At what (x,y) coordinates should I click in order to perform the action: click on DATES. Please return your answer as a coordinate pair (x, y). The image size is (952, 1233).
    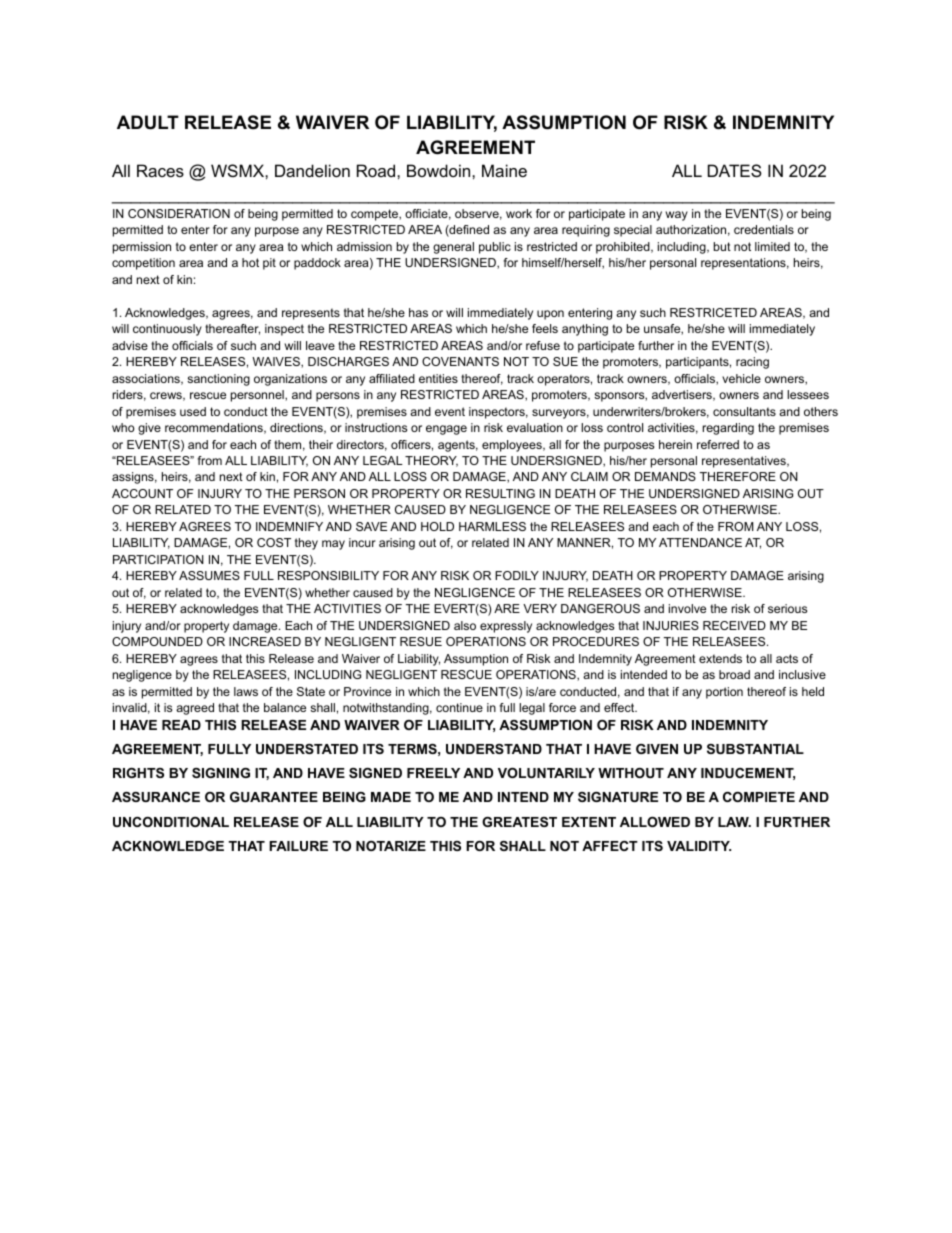
    Looking at the image, I should click on (735, 170).
